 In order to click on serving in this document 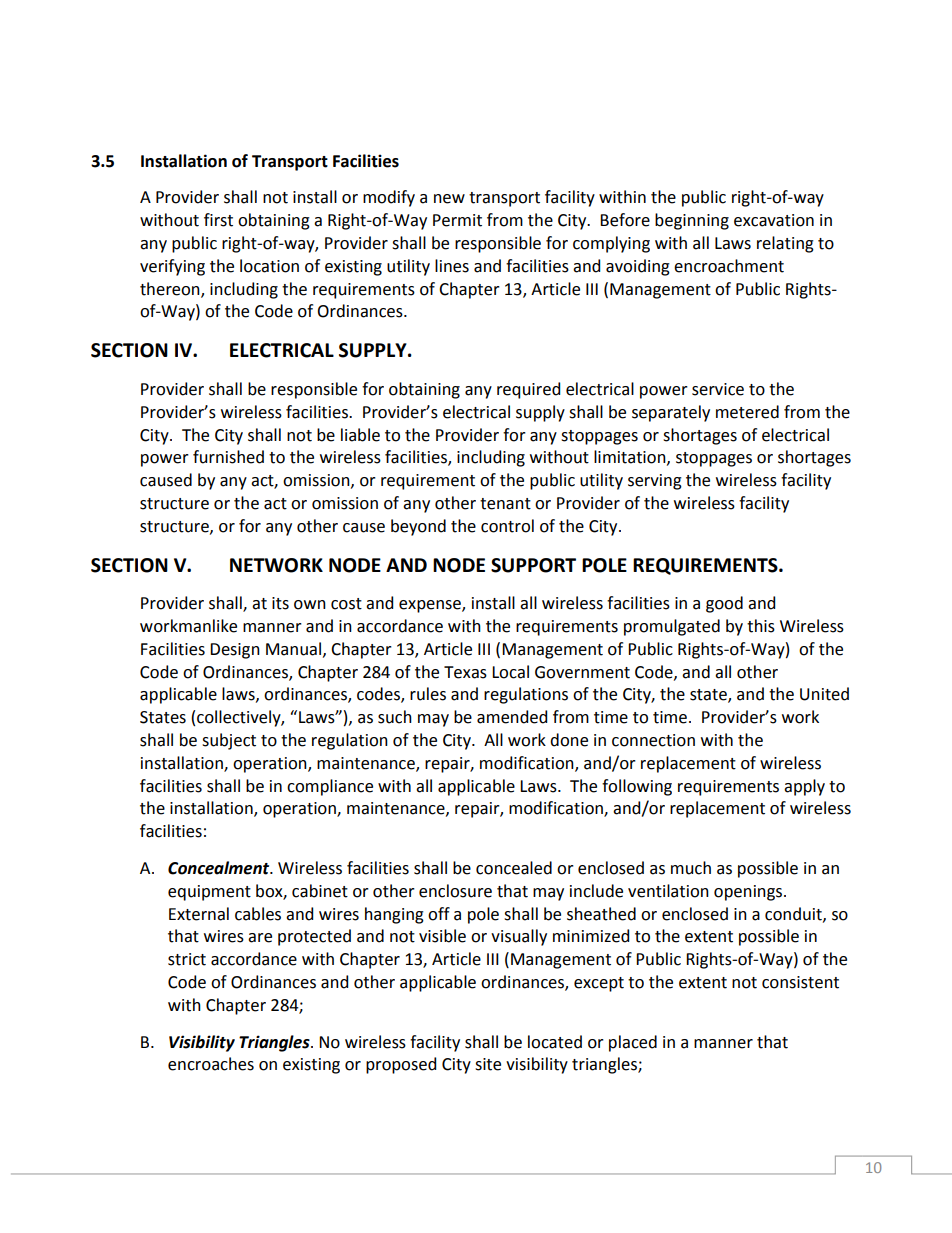, I will do `click(655, 482)`.
